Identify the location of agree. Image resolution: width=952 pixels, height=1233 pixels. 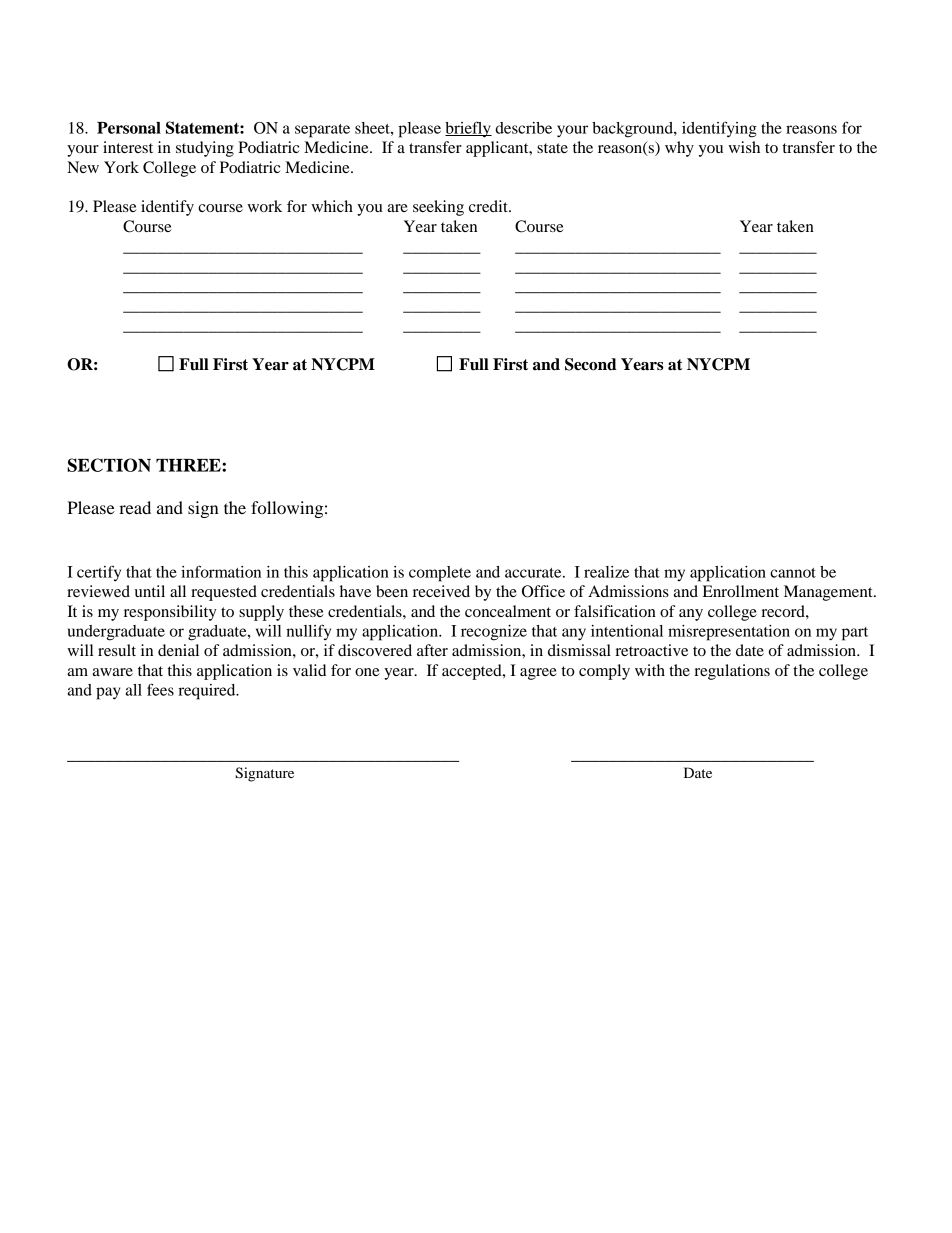
(538, 674).
